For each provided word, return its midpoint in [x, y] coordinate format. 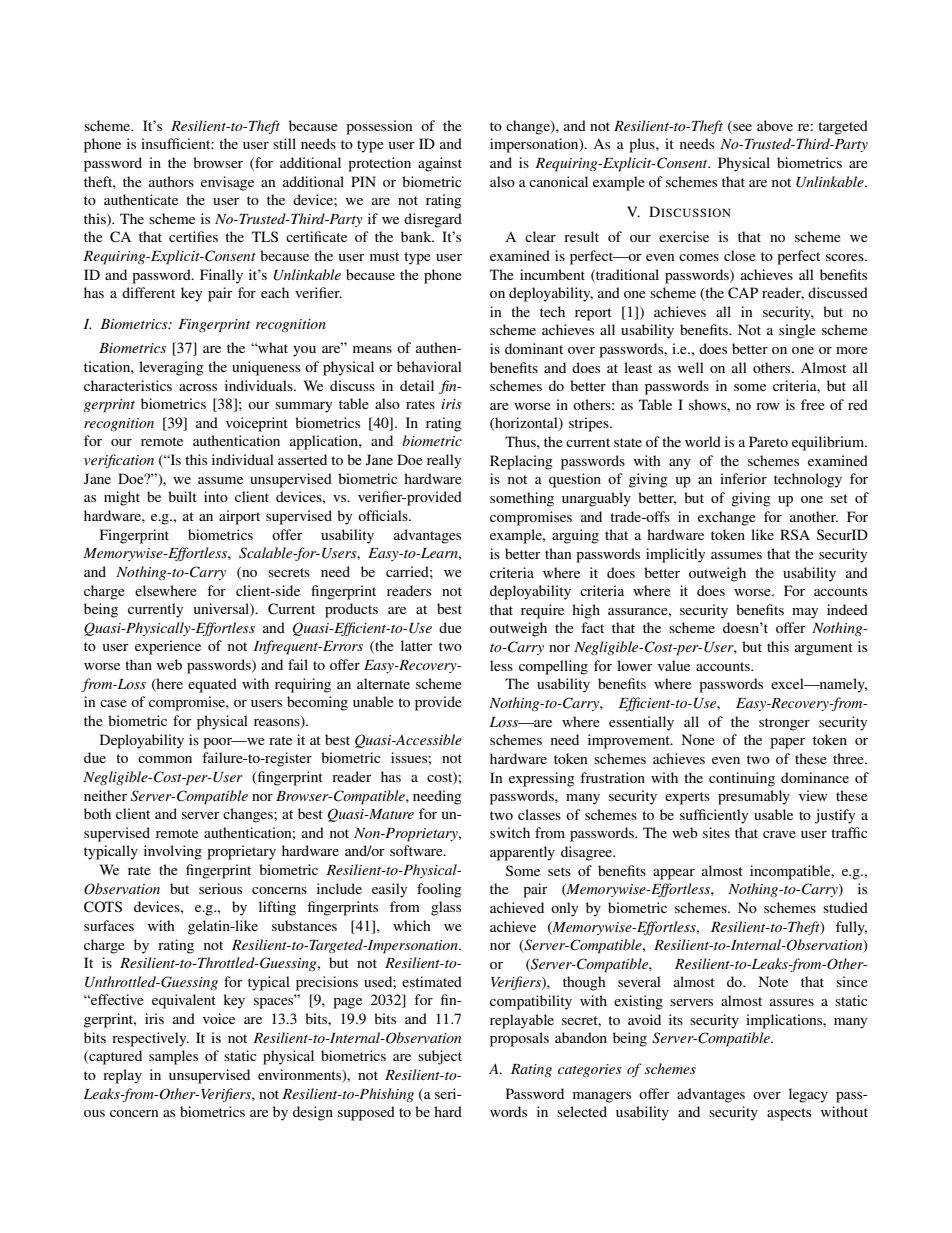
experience [168, 647]
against [440, 164]
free [813, 404]
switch [510, 832]
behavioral [429, 366]
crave [779, 834]
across [198, 387]
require [542, 611]
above [775, 125]
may [805, 613]
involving [173, 852]
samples [173, 1057]
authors [171, 181]
